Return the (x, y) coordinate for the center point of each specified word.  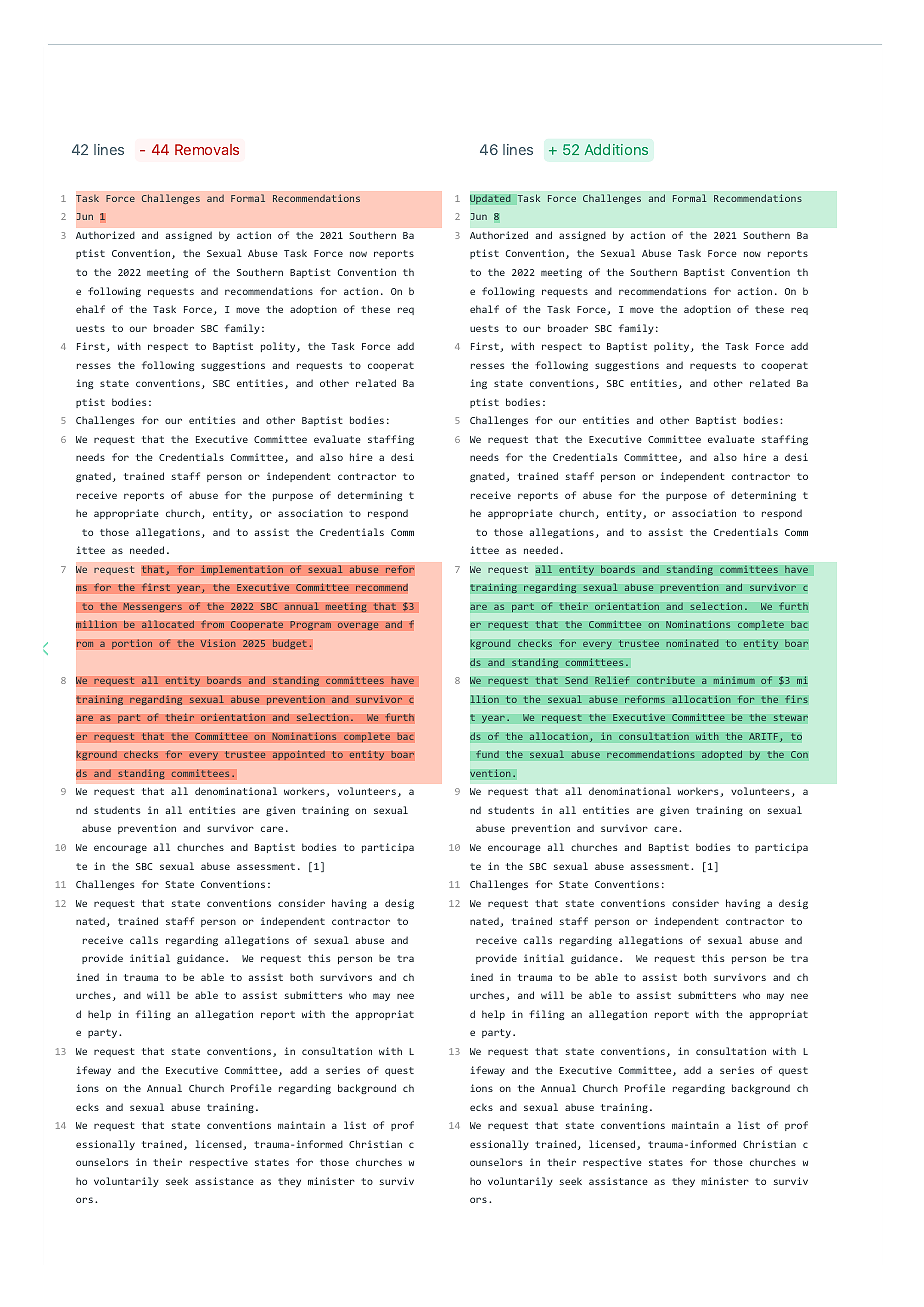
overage (358, 626)
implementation (242, 570)
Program (310, 626)
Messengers (152, 608)
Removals (207, 149)
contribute (665, 680)
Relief (612, 680)
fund (487, 754)
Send (576, 680)
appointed (298, 755)
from (212, 624)
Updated (490, 199)
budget (289, 644)
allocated (168, 624)
